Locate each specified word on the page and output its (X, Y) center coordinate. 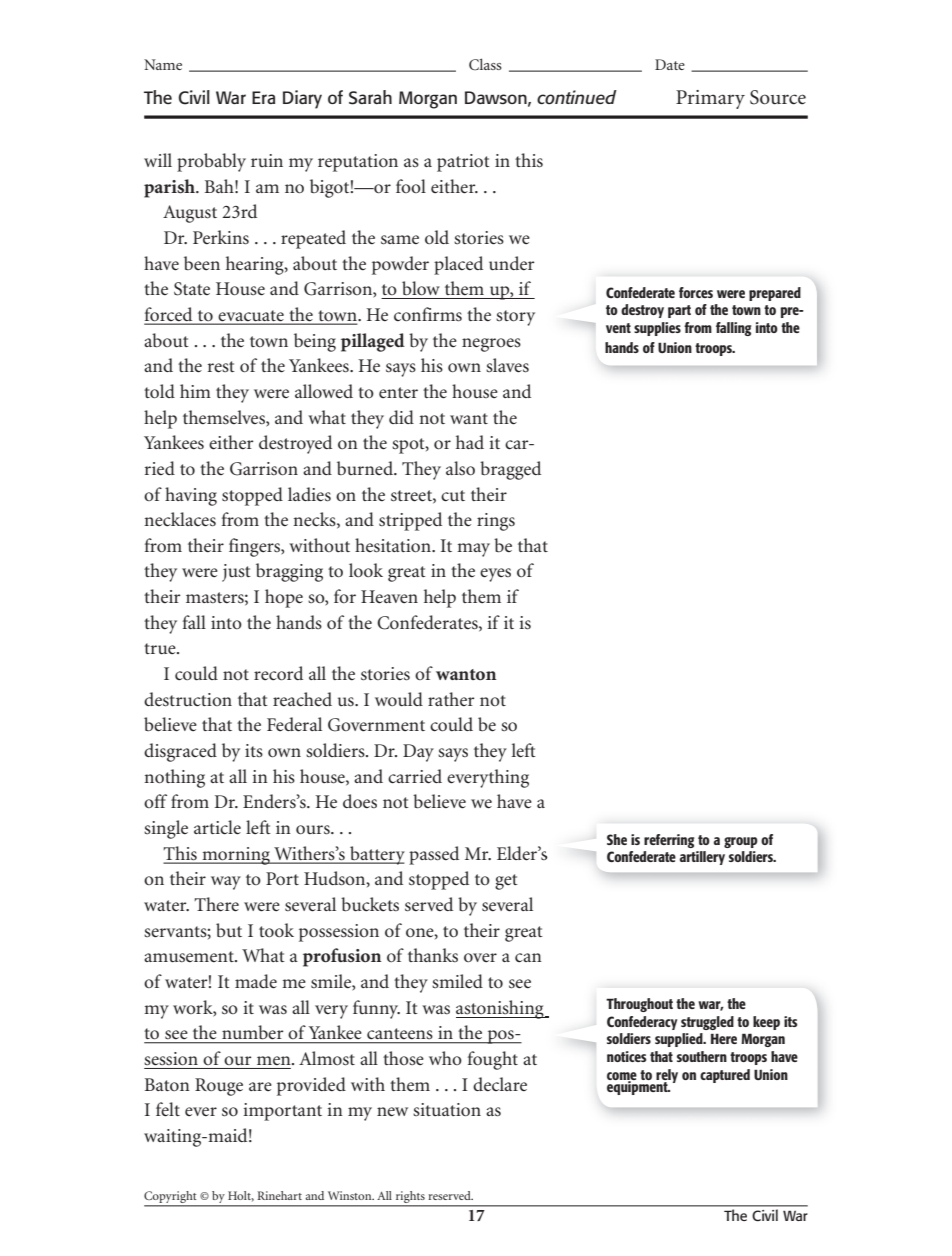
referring (669, 841)
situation (447, 1110)
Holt (241, 1196)
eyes (495, 575)
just (236, 573)
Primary (710, 99)
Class (485, 64)
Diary (302, 99)
